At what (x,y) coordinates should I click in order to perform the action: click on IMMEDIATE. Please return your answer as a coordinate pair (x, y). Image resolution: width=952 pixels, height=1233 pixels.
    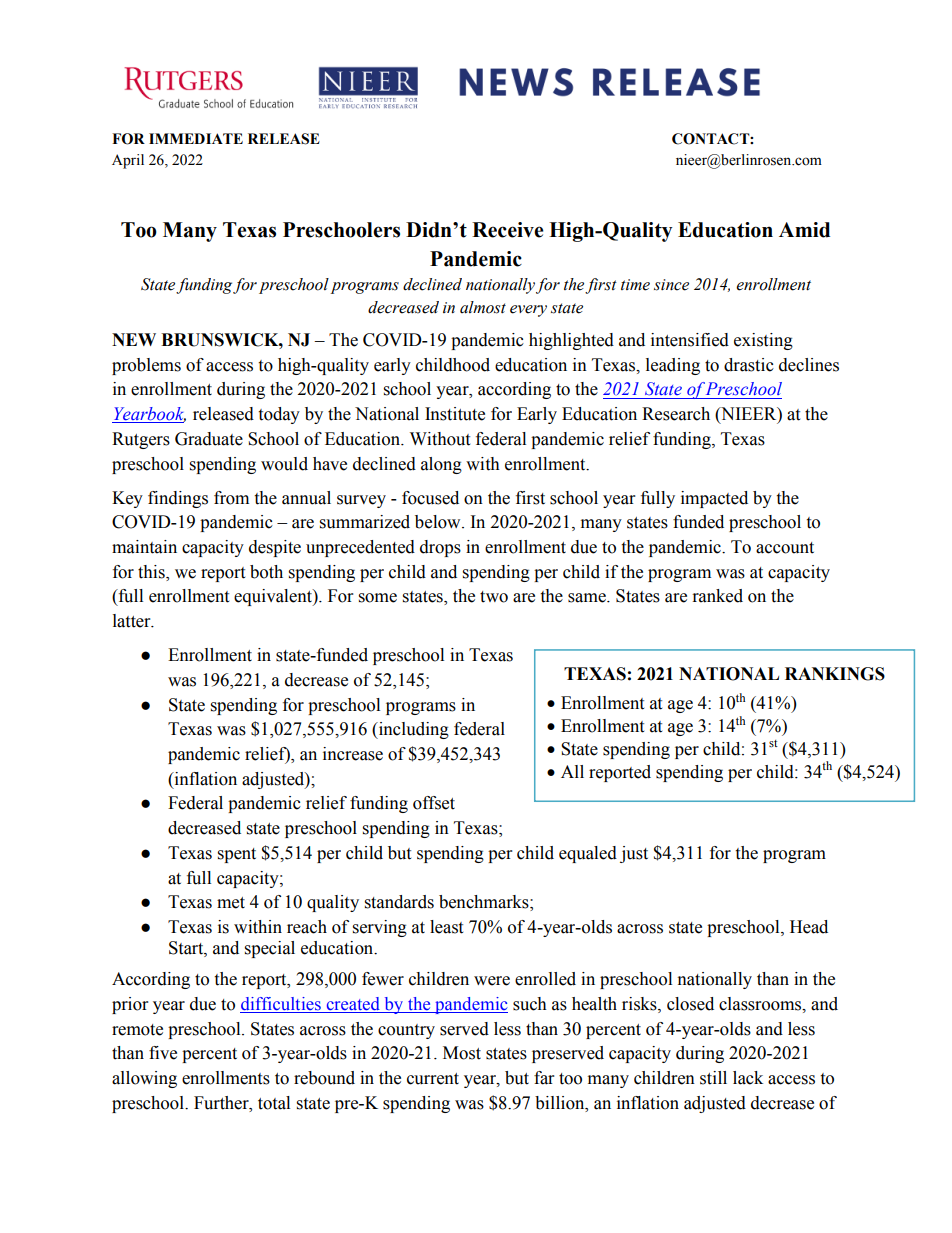
    Looking at the image, I should click on (196, 138).
